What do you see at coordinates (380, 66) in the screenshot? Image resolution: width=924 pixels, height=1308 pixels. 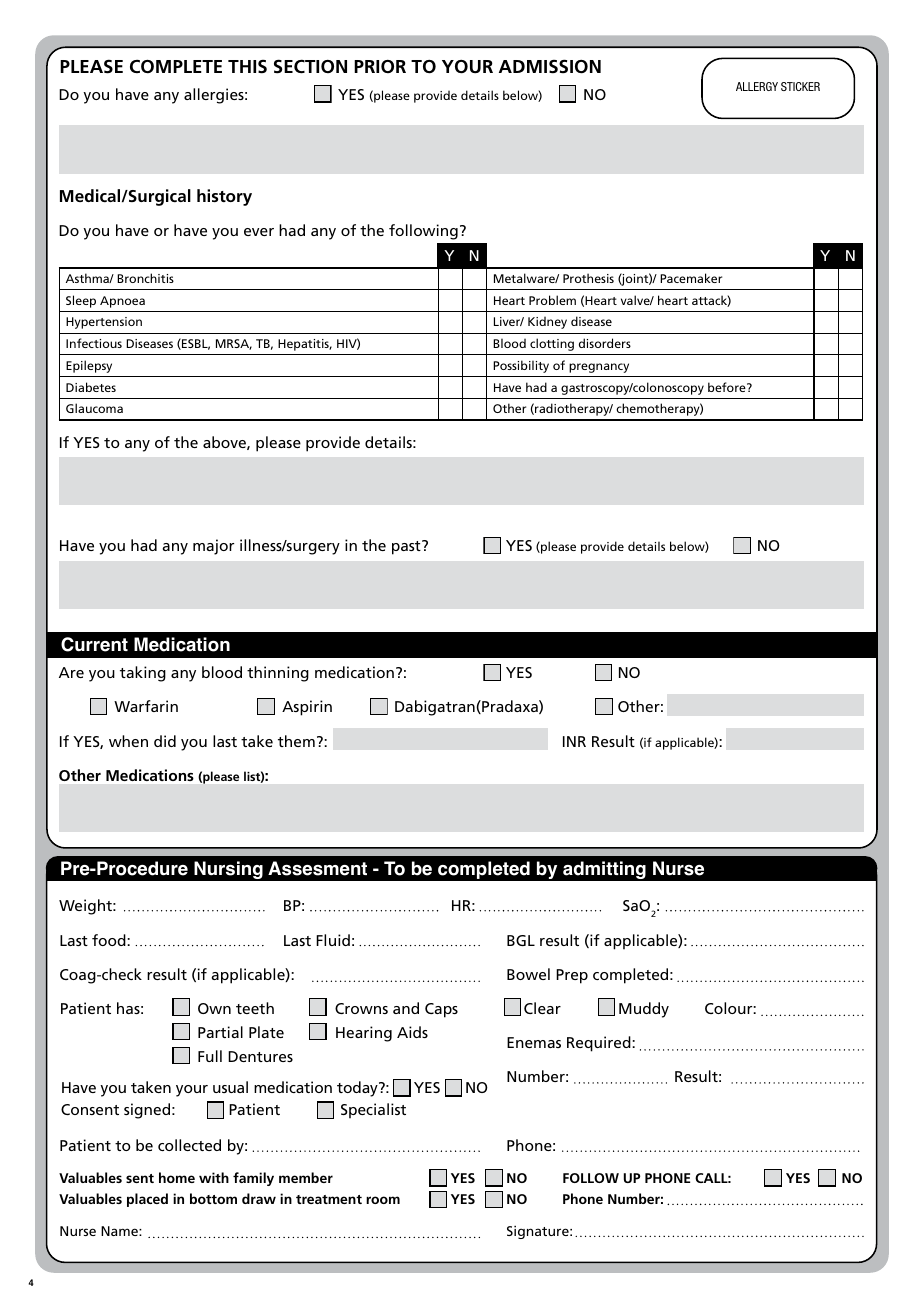 I see `PRIOR` at bounding box center [380, 66].
